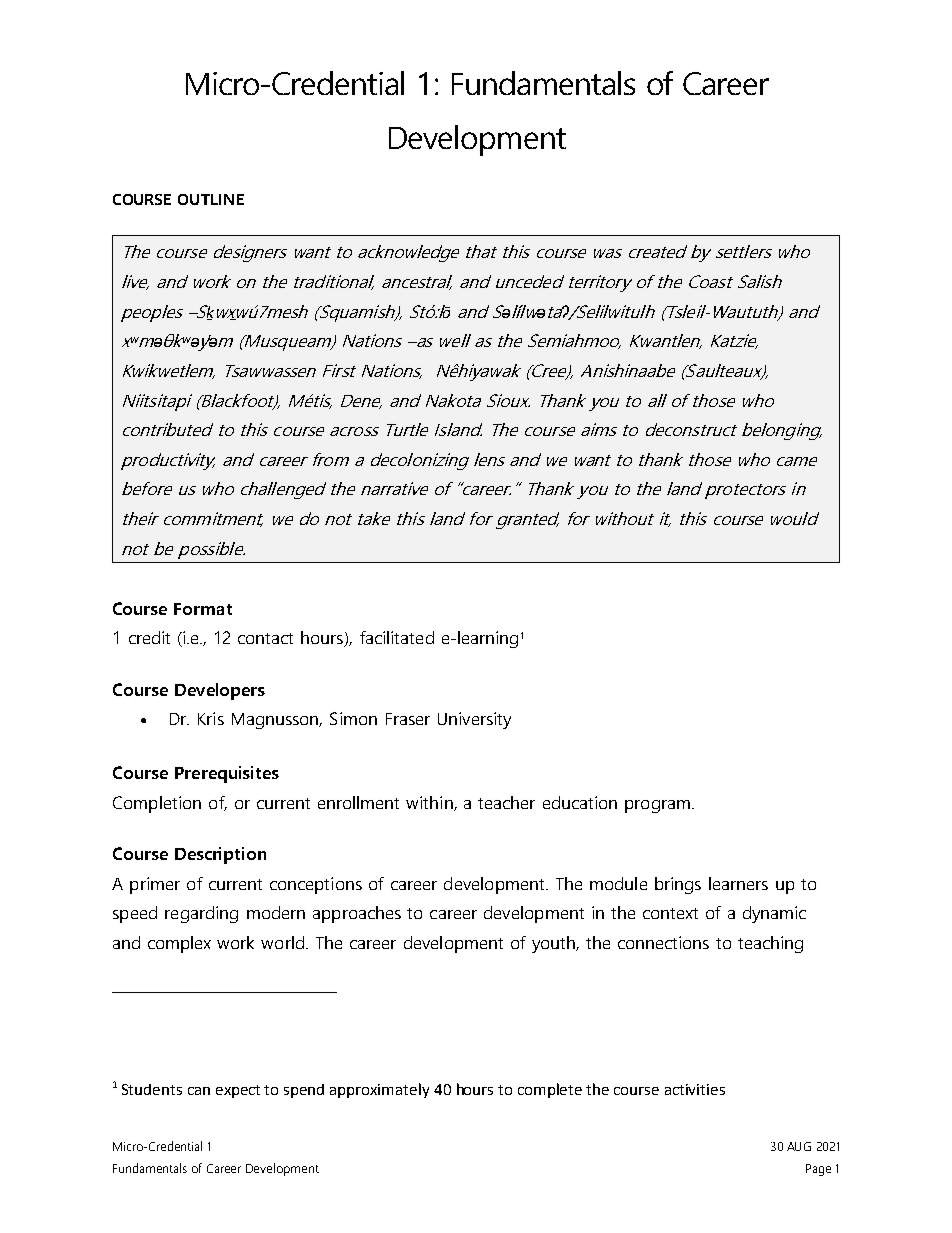  Describe the element at coordinates (220, 691) in the document. I see `Developers` at that location.
